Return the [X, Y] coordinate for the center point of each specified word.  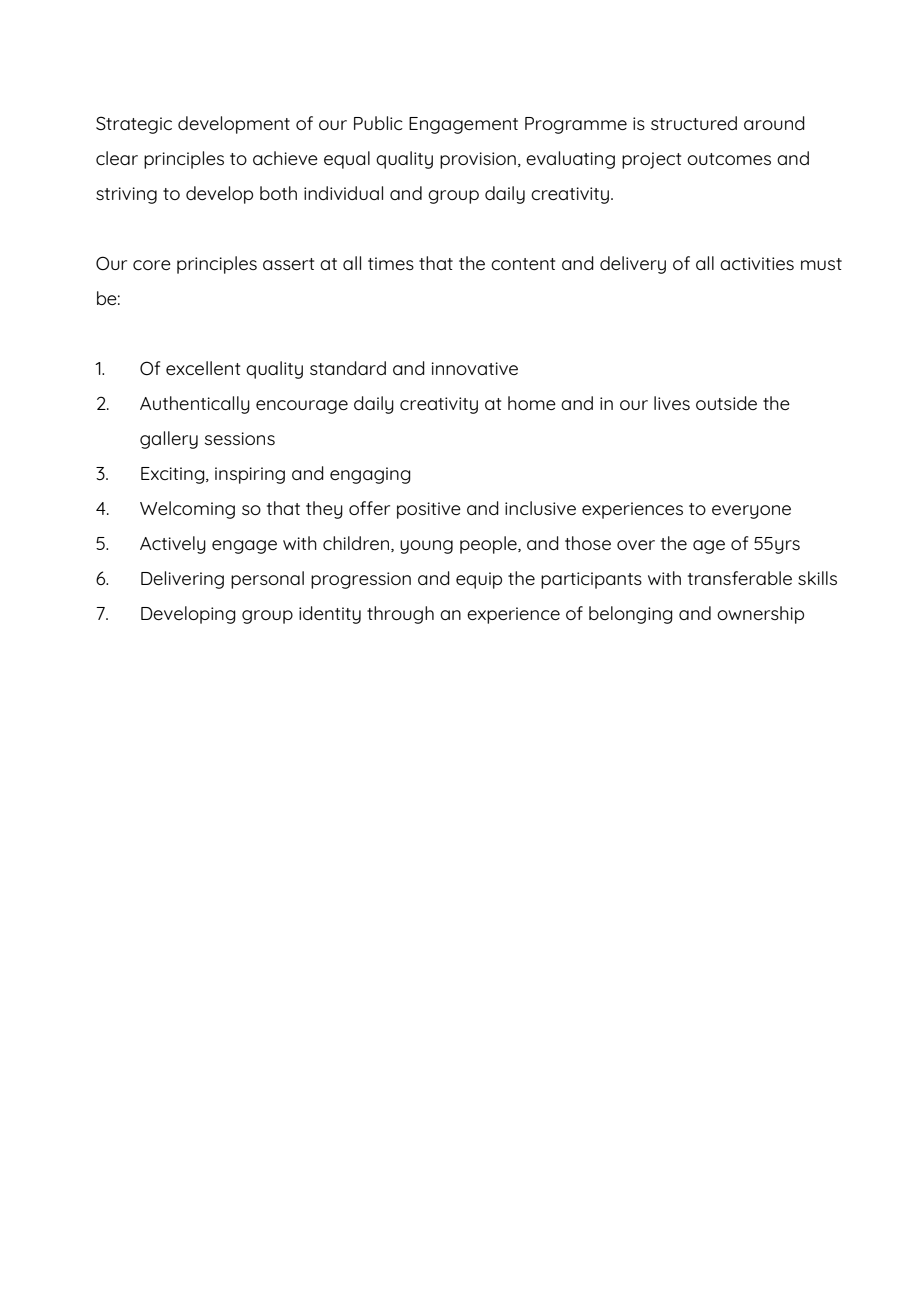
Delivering [182, 580]
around [774, 123]
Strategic [134, 125]
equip [479, 580]
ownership [760, 615]
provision [478, 160]
